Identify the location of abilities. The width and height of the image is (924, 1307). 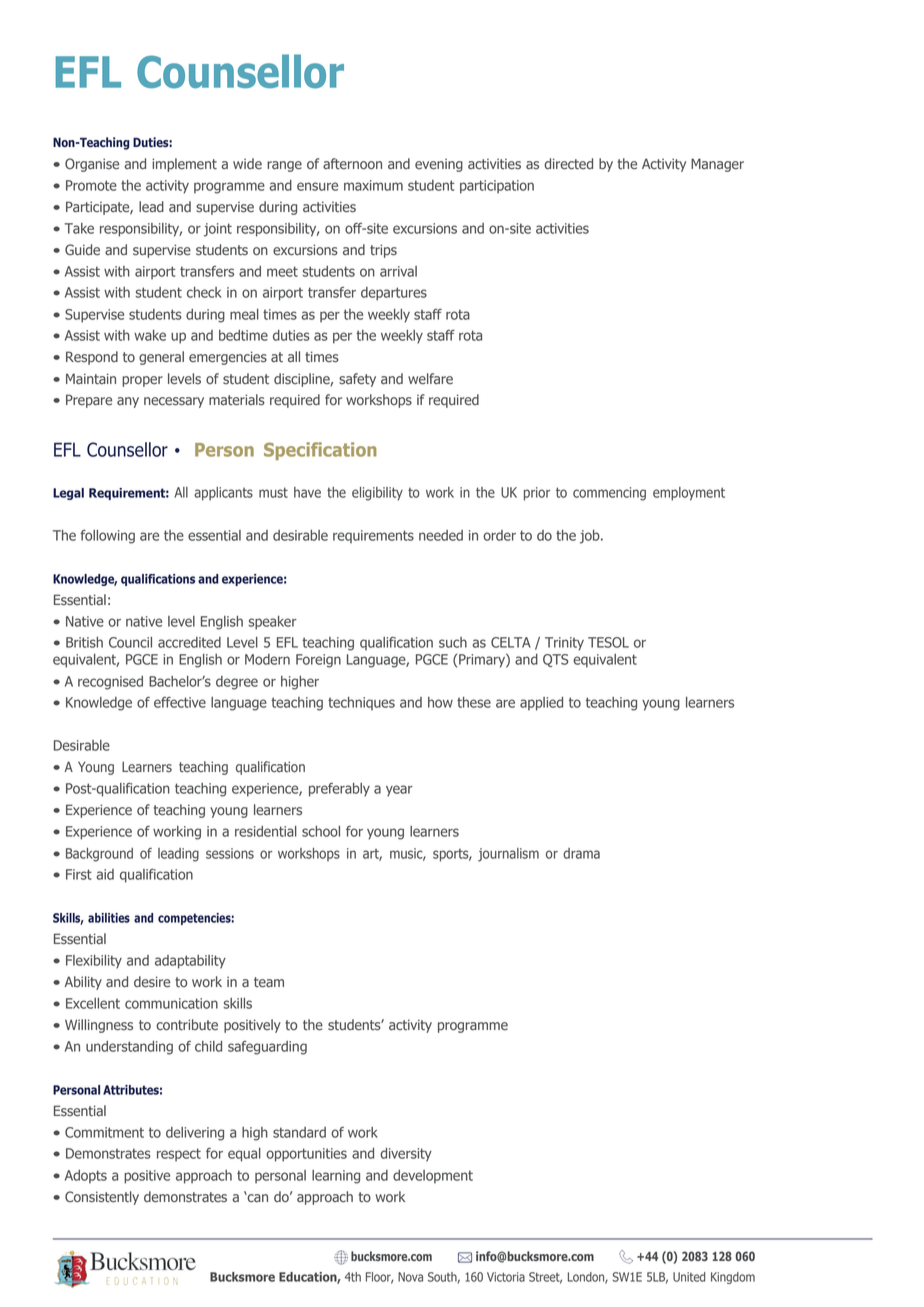
(109, 918).
